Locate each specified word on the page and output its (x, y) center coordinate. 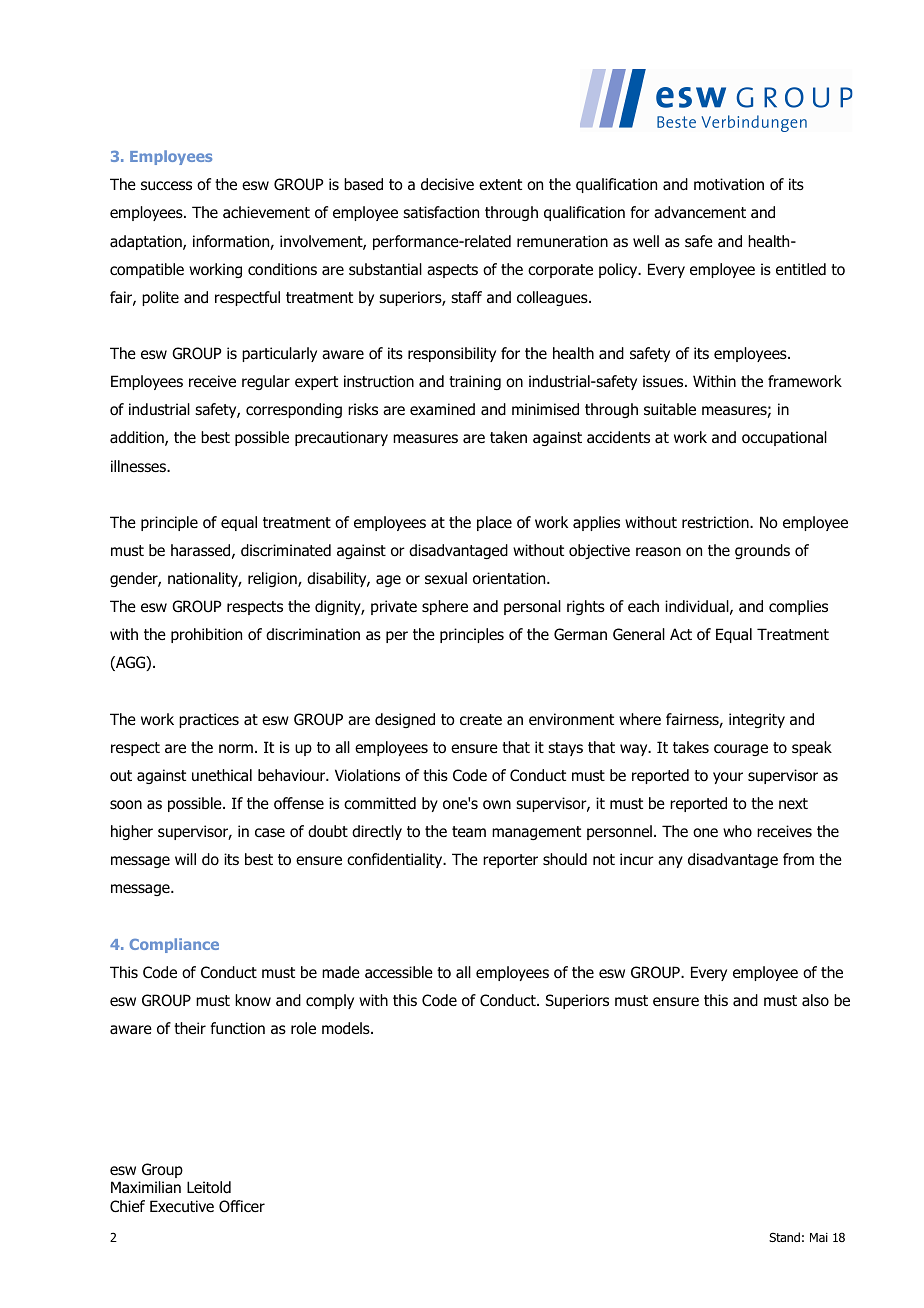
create (481, 720)
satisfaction (441, 212)
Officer (242, 1206)
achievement (266, 212)
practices (209, 720)
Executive (182, 1206)
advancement (700, 212)
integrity (757, 720)
